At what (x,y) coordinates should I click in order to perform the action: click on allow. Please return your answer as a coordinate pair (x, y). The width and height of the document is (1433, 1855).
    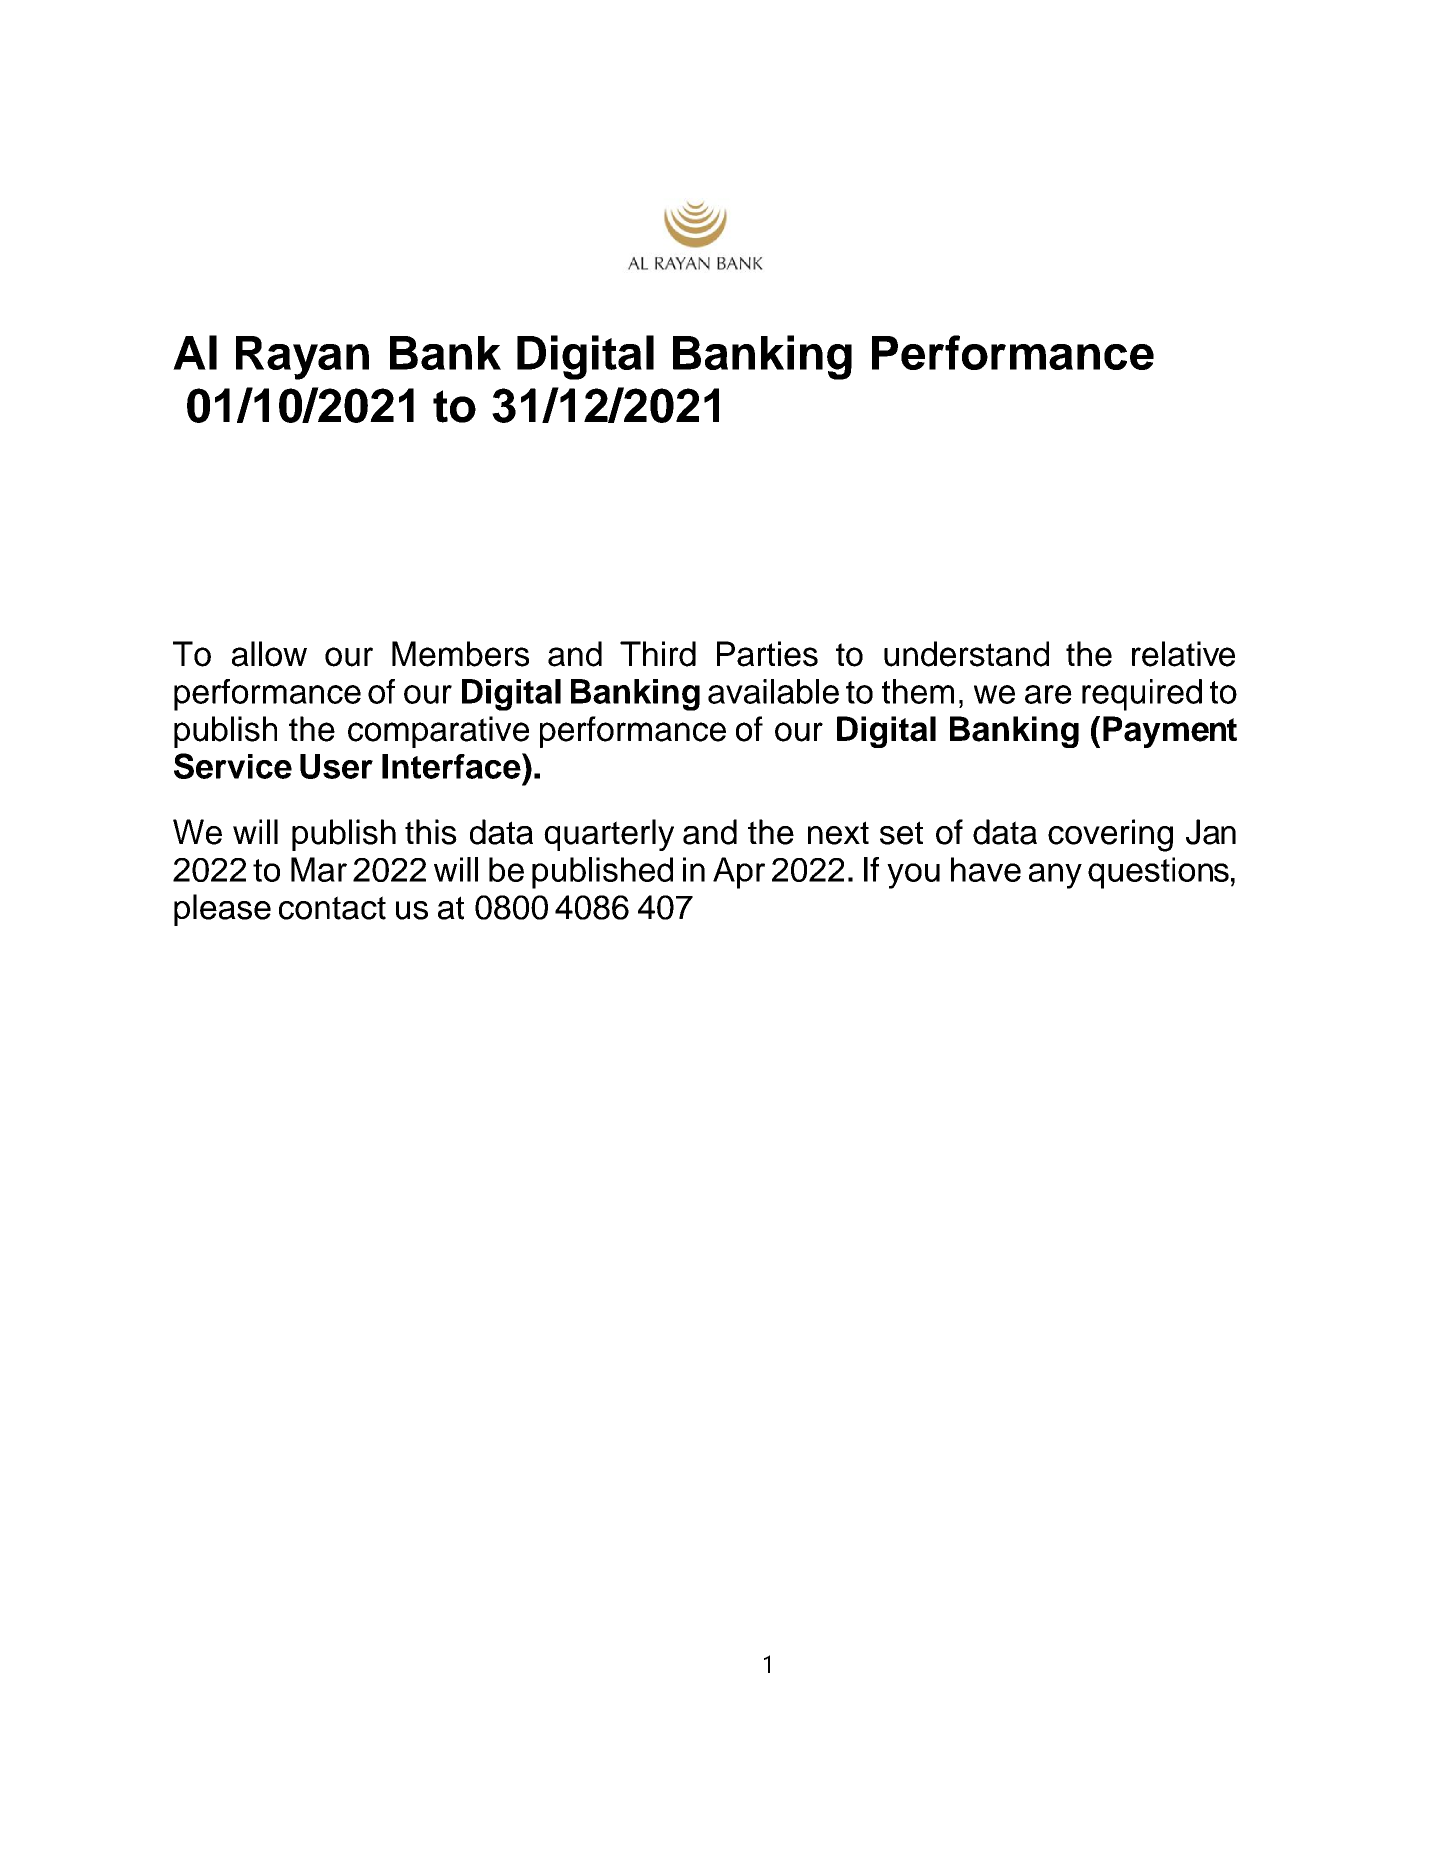
    Looking at the image, I should click on (269, 654).
